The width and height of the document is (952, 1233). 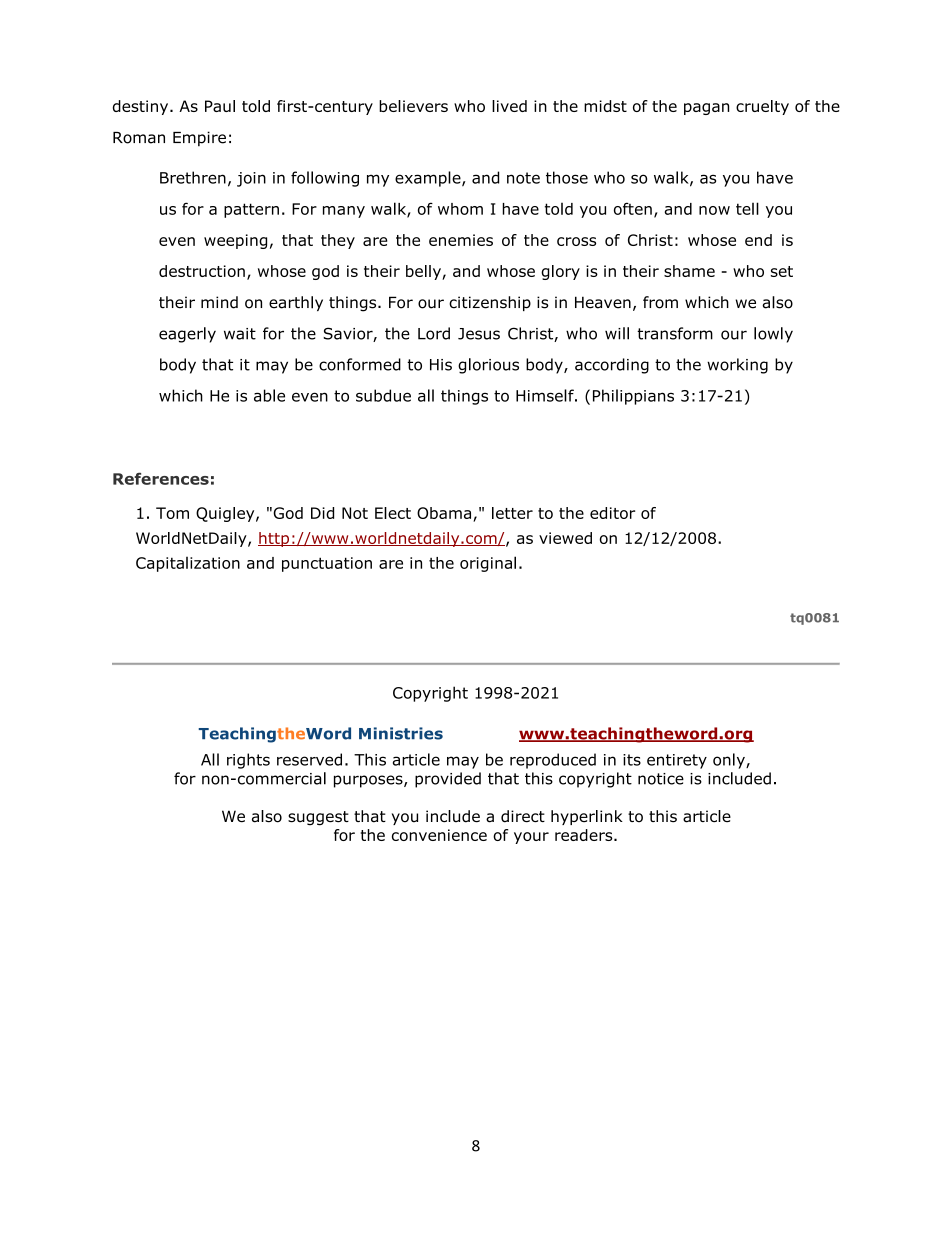 What do you see at coordinates (199, 139) in the document?
I see `Empire` at bounding box center [199, 139].
